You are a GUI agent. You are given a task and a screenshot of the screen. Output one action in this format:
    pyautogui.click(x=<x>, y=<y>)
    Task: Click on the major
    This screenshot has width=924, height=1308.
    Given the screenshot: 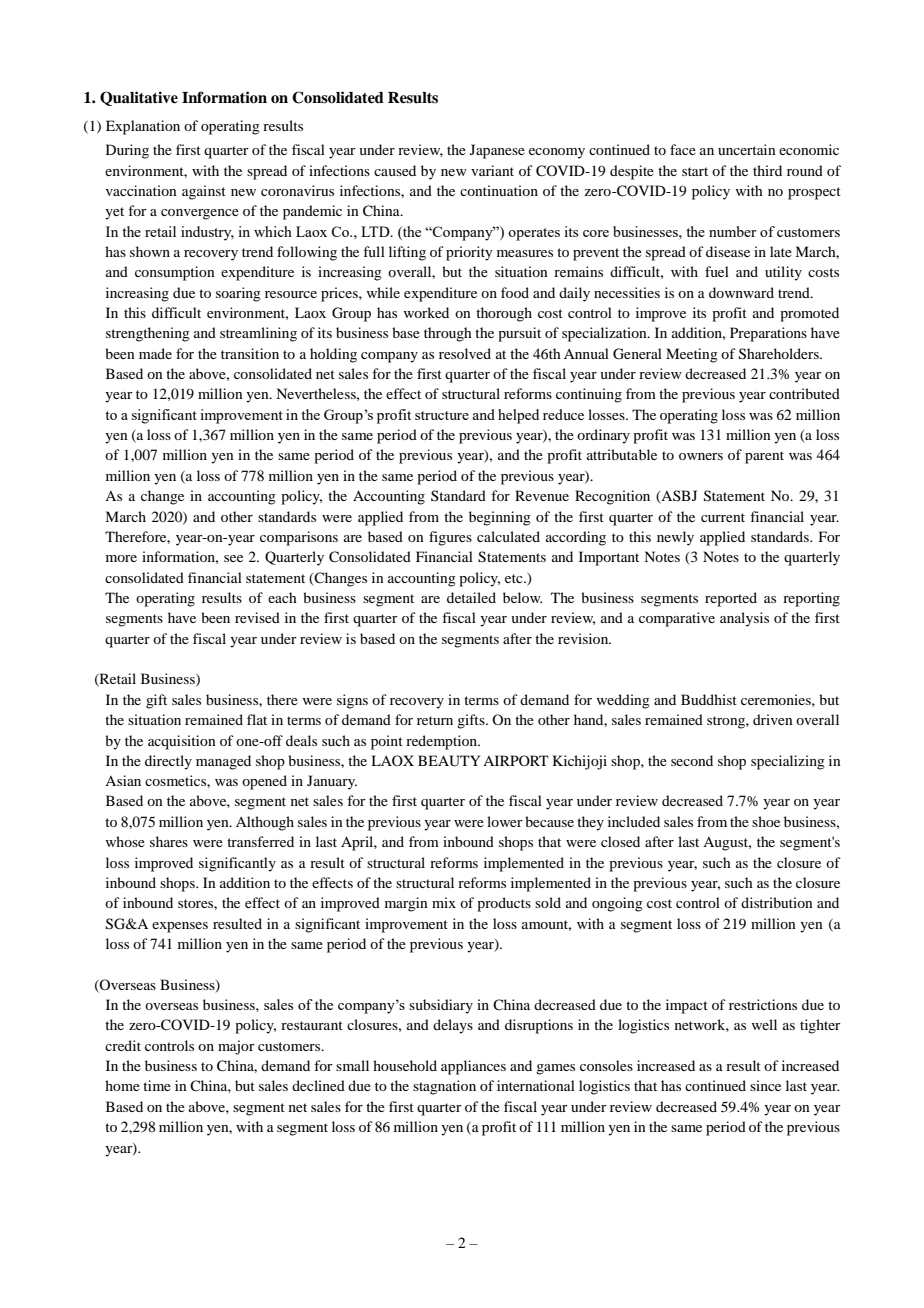 What is the action you would take?
    pyautogui.click(x=236, y=1047)
